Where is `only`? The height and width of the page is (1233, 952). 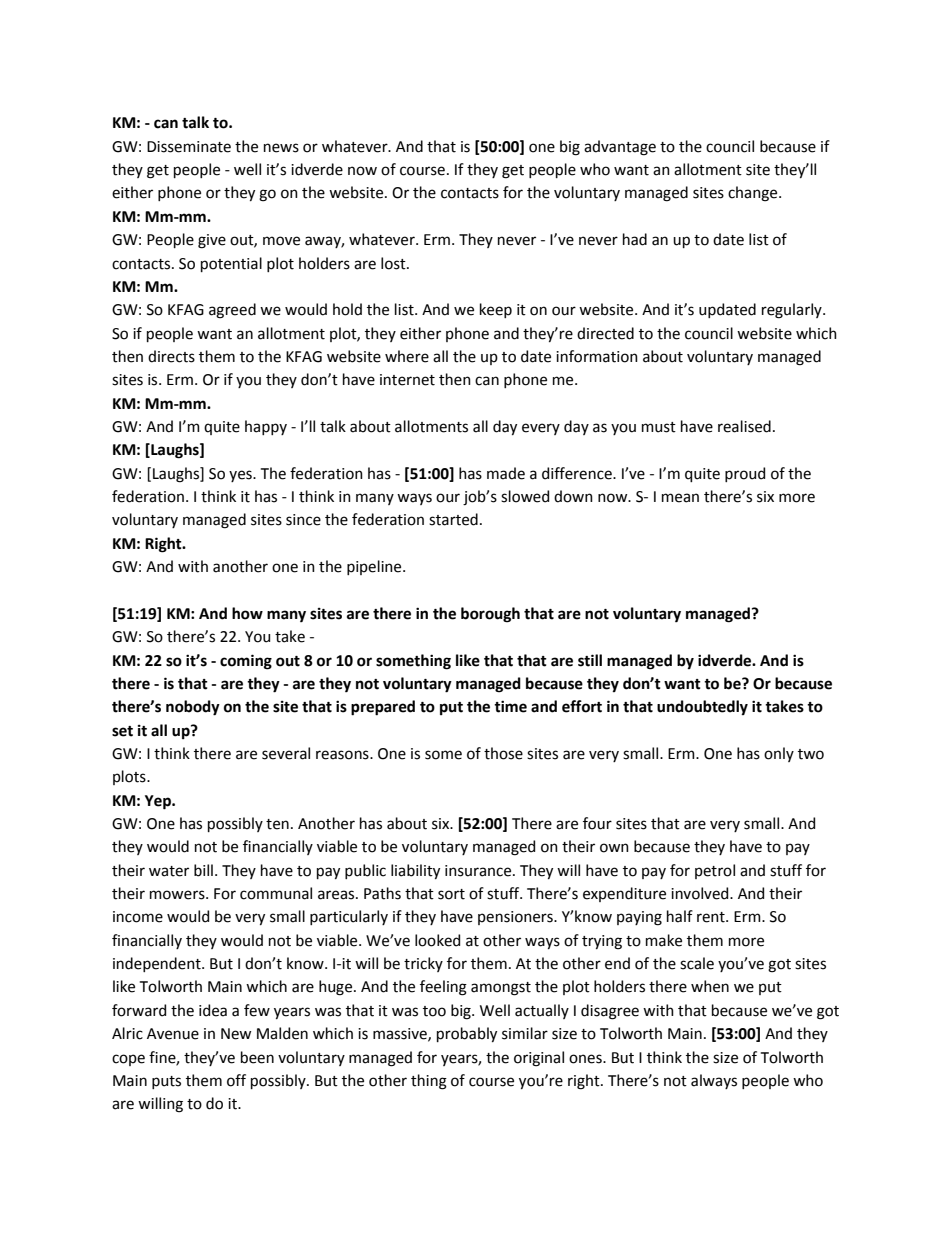
only is located at coordinates (779, 754).
